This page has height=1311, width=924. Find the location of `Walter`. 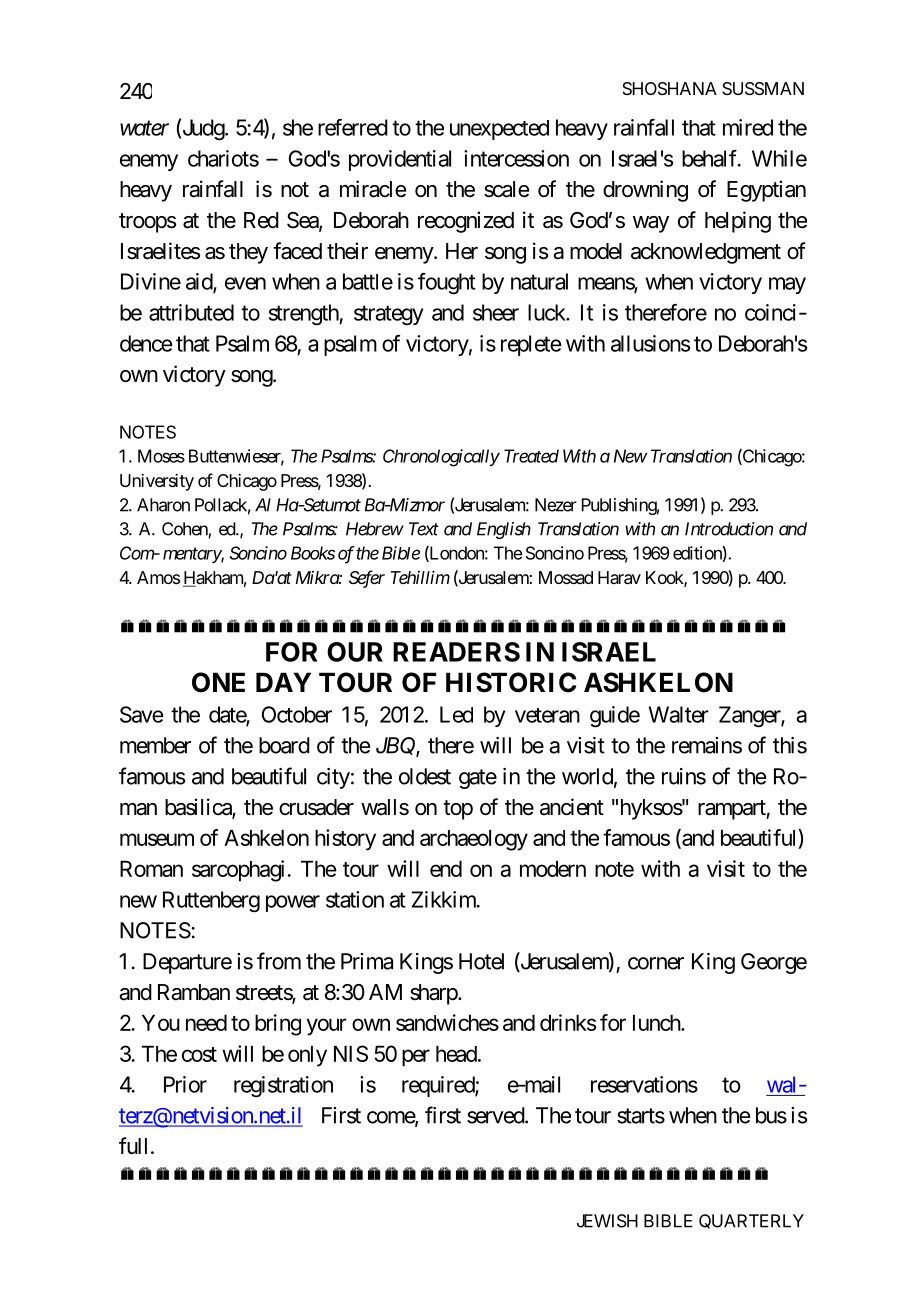

Walter is located at coordinates (679, 714).
